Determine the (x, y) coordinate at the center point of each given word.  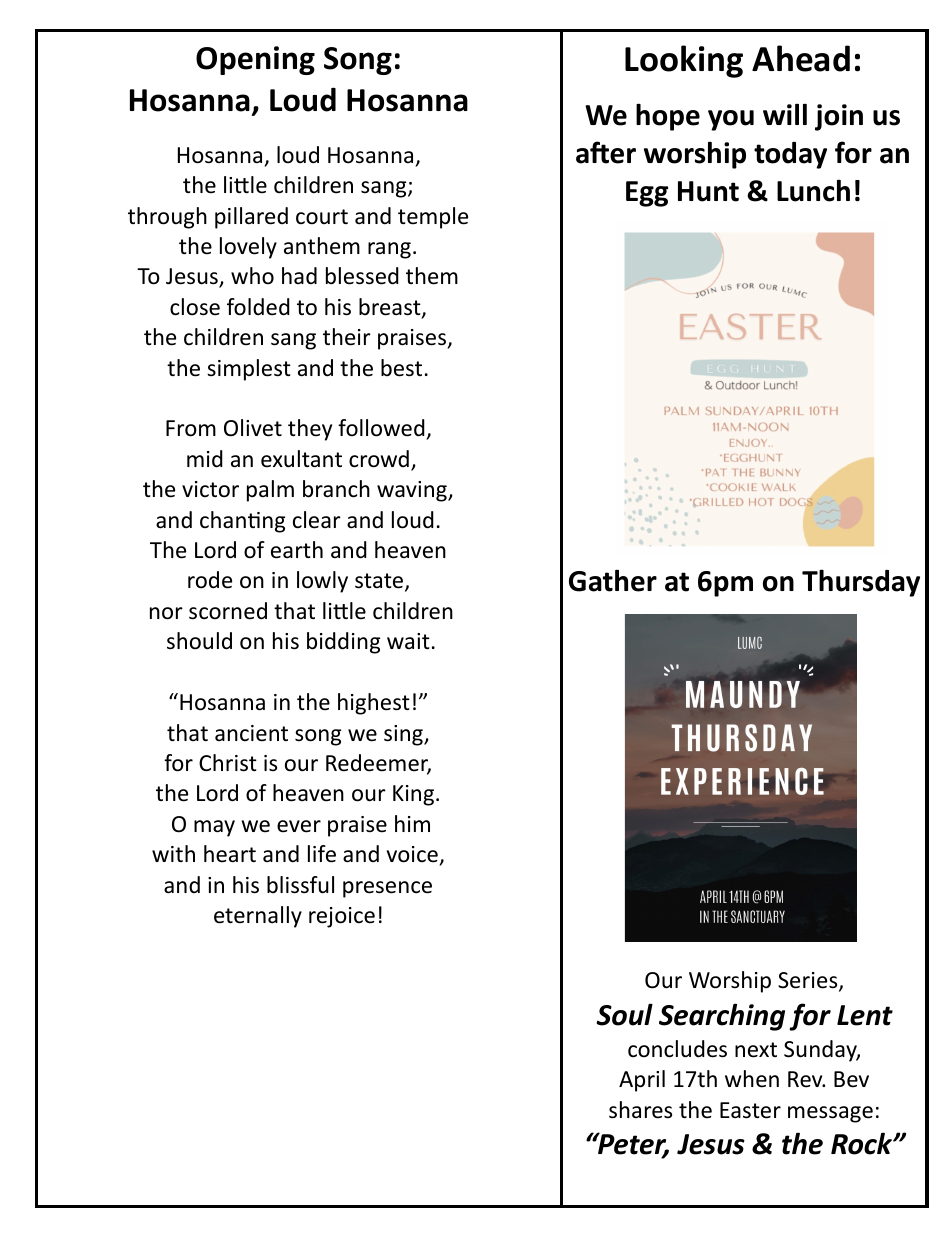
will (785, 114)
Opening (255, 60)
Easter (750, 1110)
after (606, 152)
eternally (258, 917)
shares (640, 1110)
